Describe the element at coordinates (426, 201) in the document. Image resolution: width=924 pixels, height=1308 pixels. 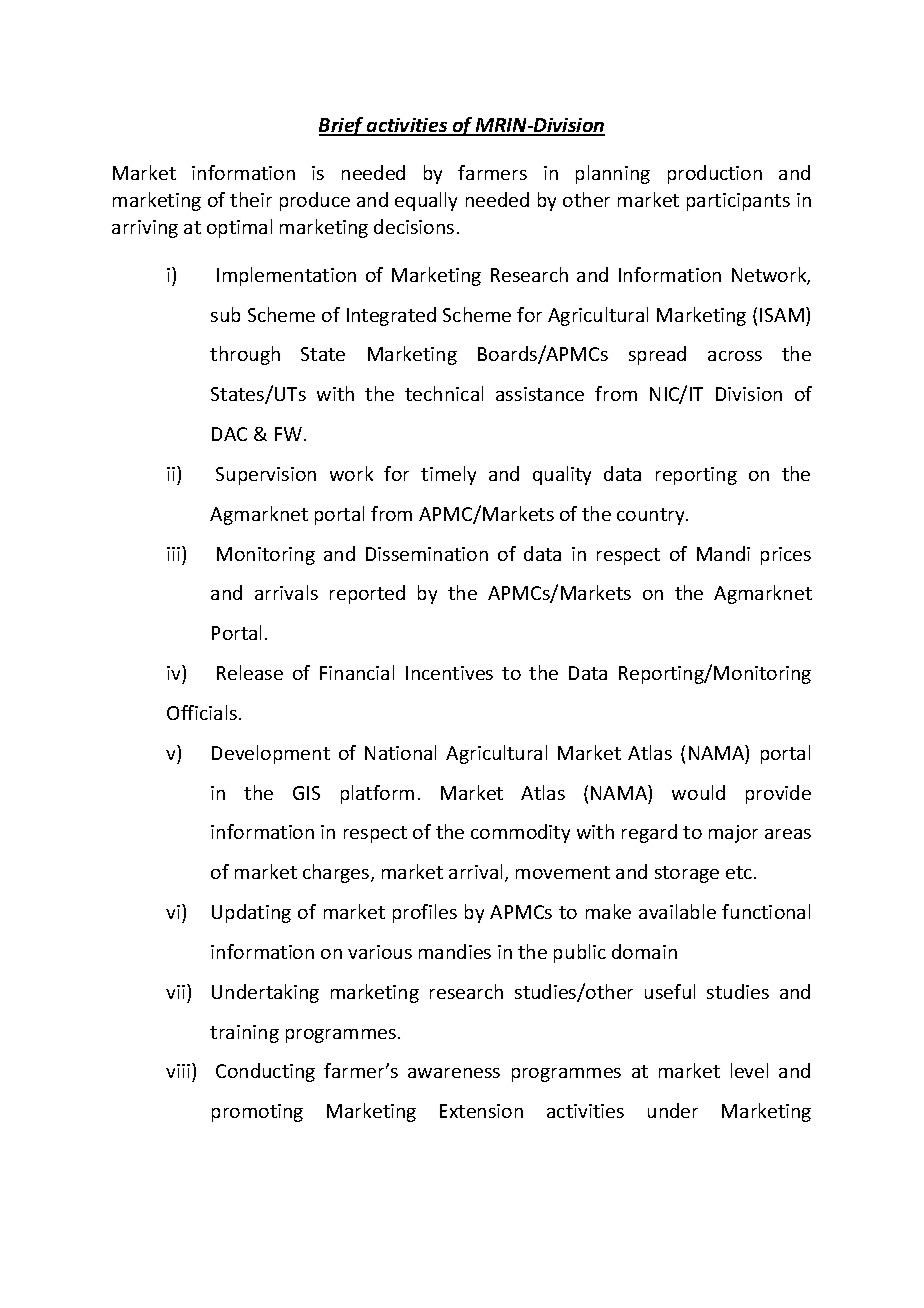
I see `equally` at that location.
